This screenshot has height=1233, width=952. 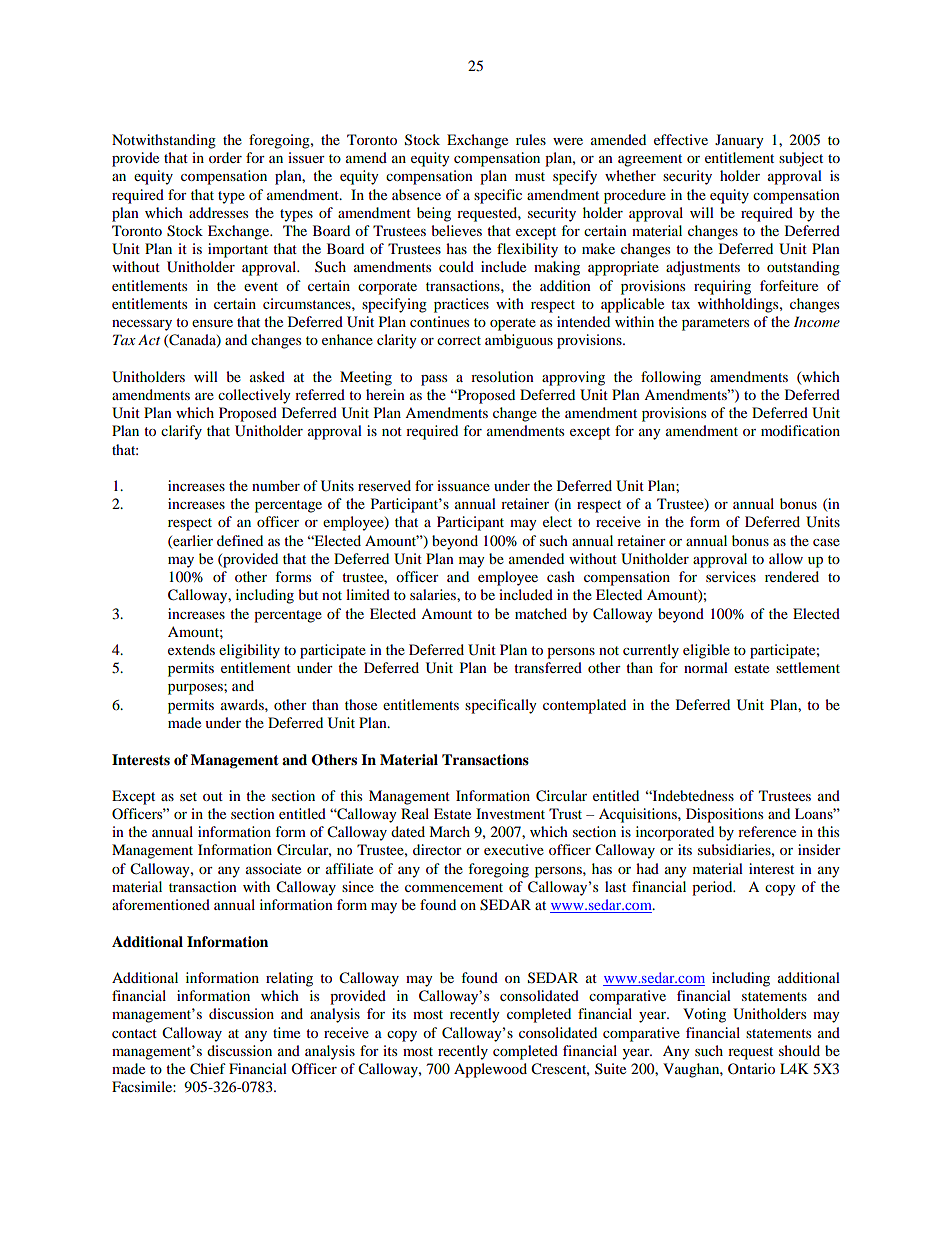 I want to click on order, so click(x=225, y=157).
